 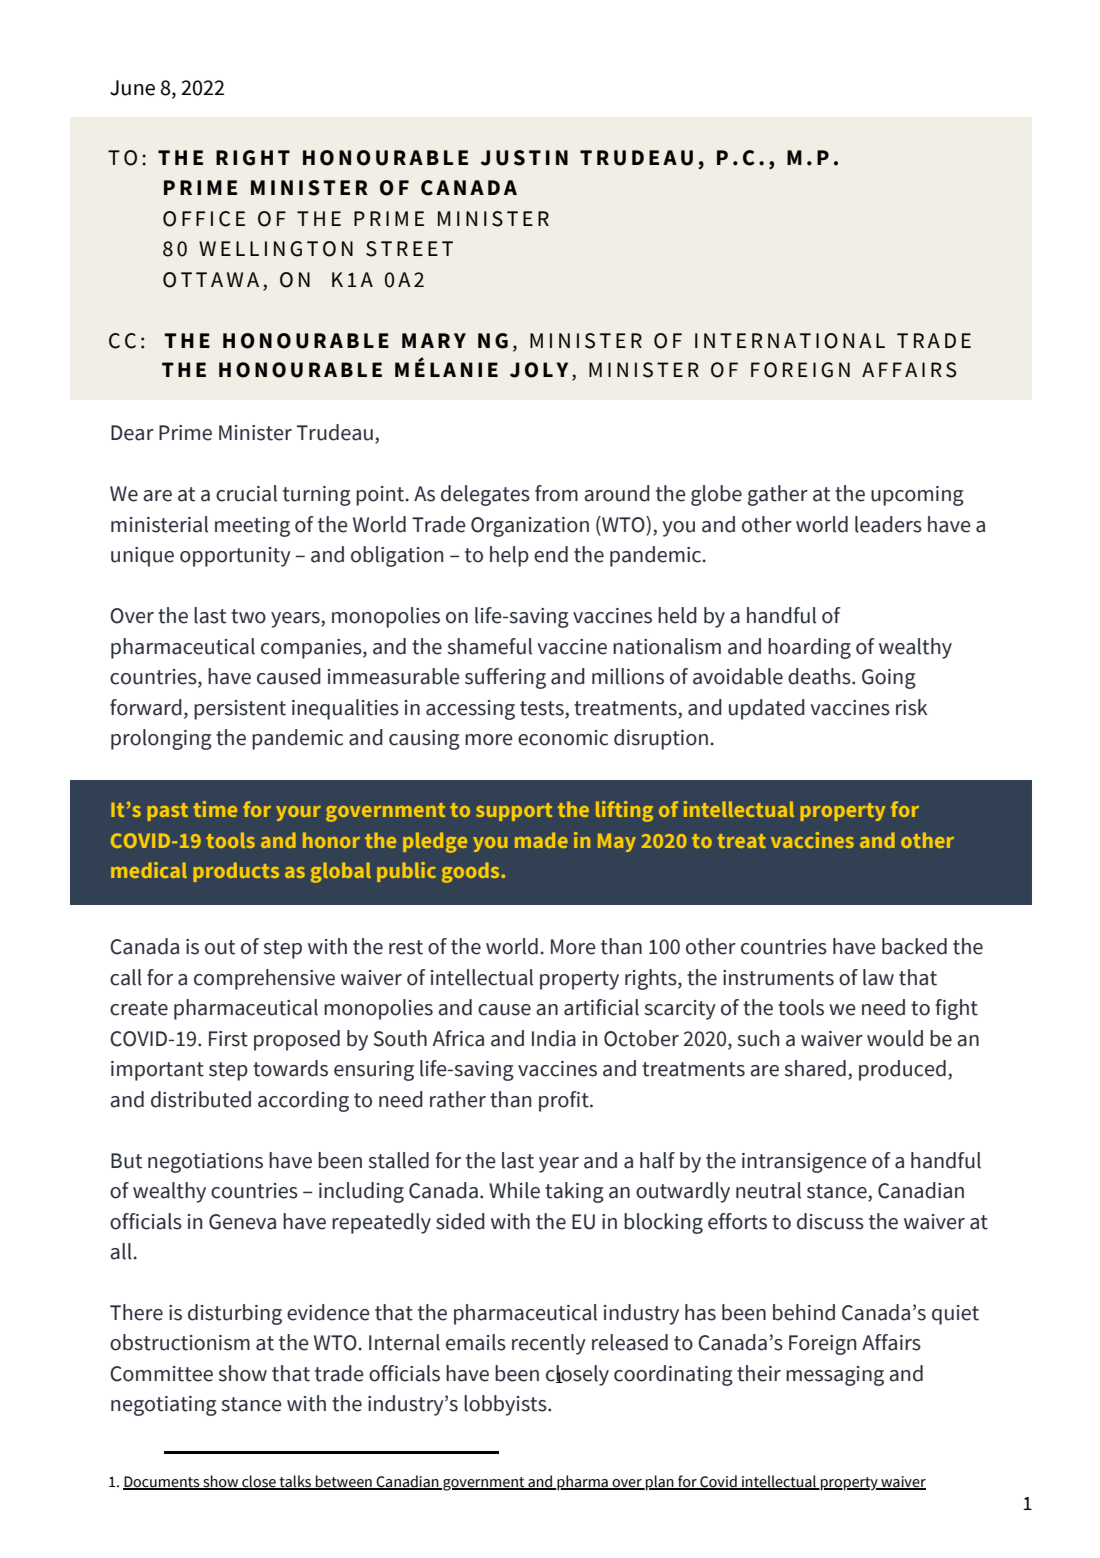 What do you see at coordinates (912, 707) in the image?
I see `risk` at bounding box center [912, 707].
